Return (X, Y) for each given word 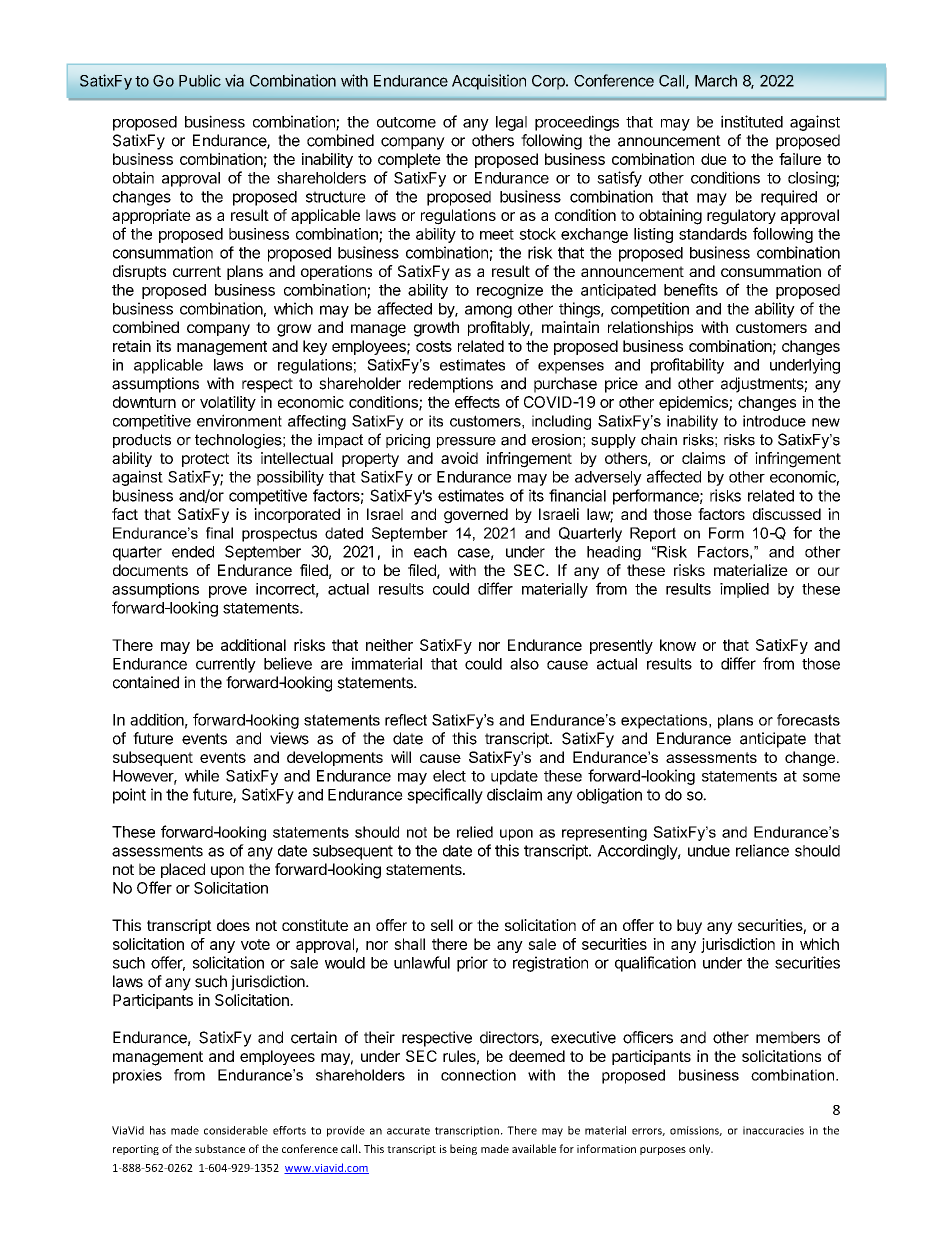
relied (475, 832)
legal (511, 123)
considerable (236, 1130)
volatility (228, 403)
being (463, 1149)
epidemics (694, 403)
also (524, 664)
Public (200, 81)
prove (228, 592)
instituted (752, 121)
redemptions (451, 385)
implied (744, 590)
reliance (762, 850)
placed (183, 870)
